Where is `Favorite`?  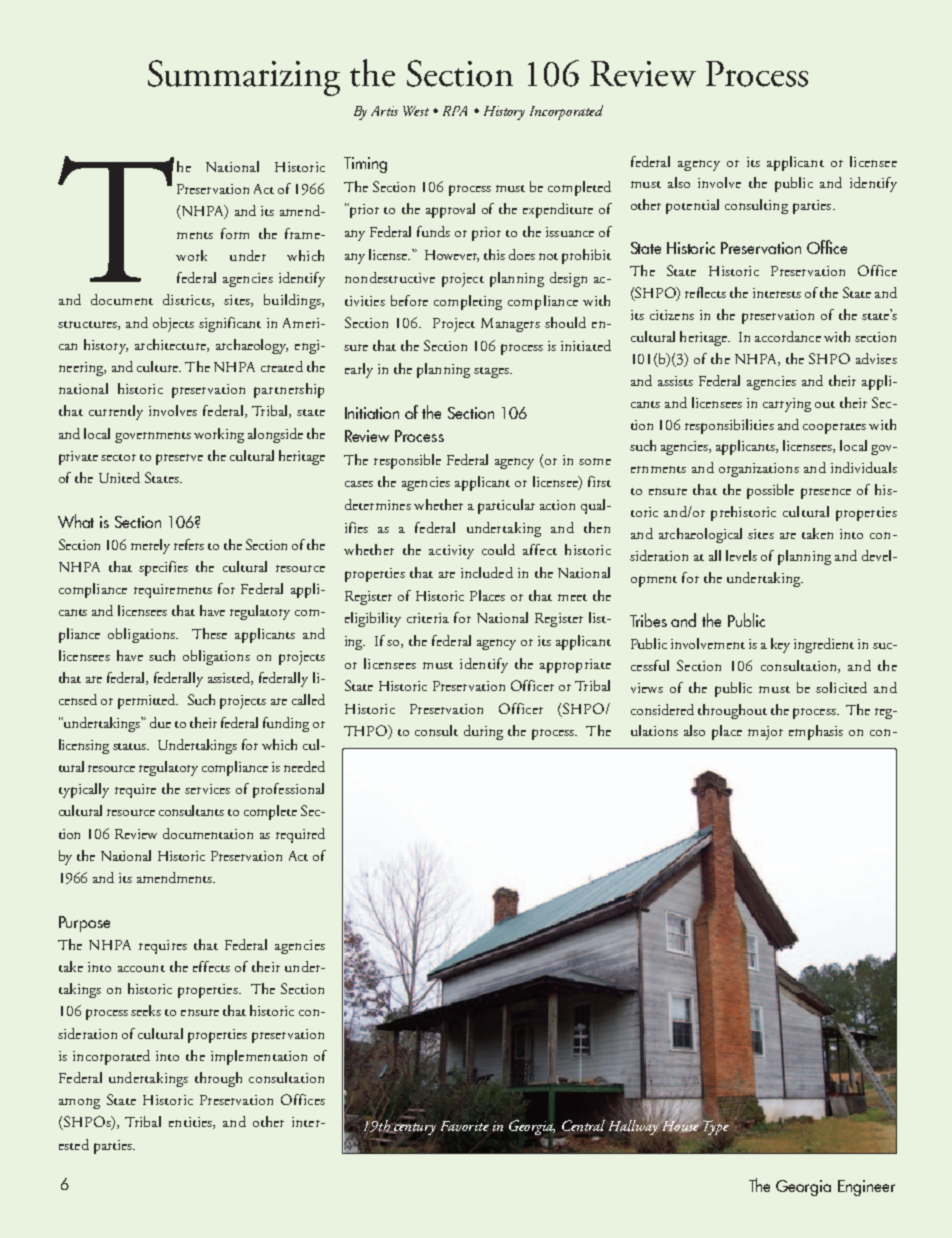
Favorite is located at coordinates (465, 1126).
